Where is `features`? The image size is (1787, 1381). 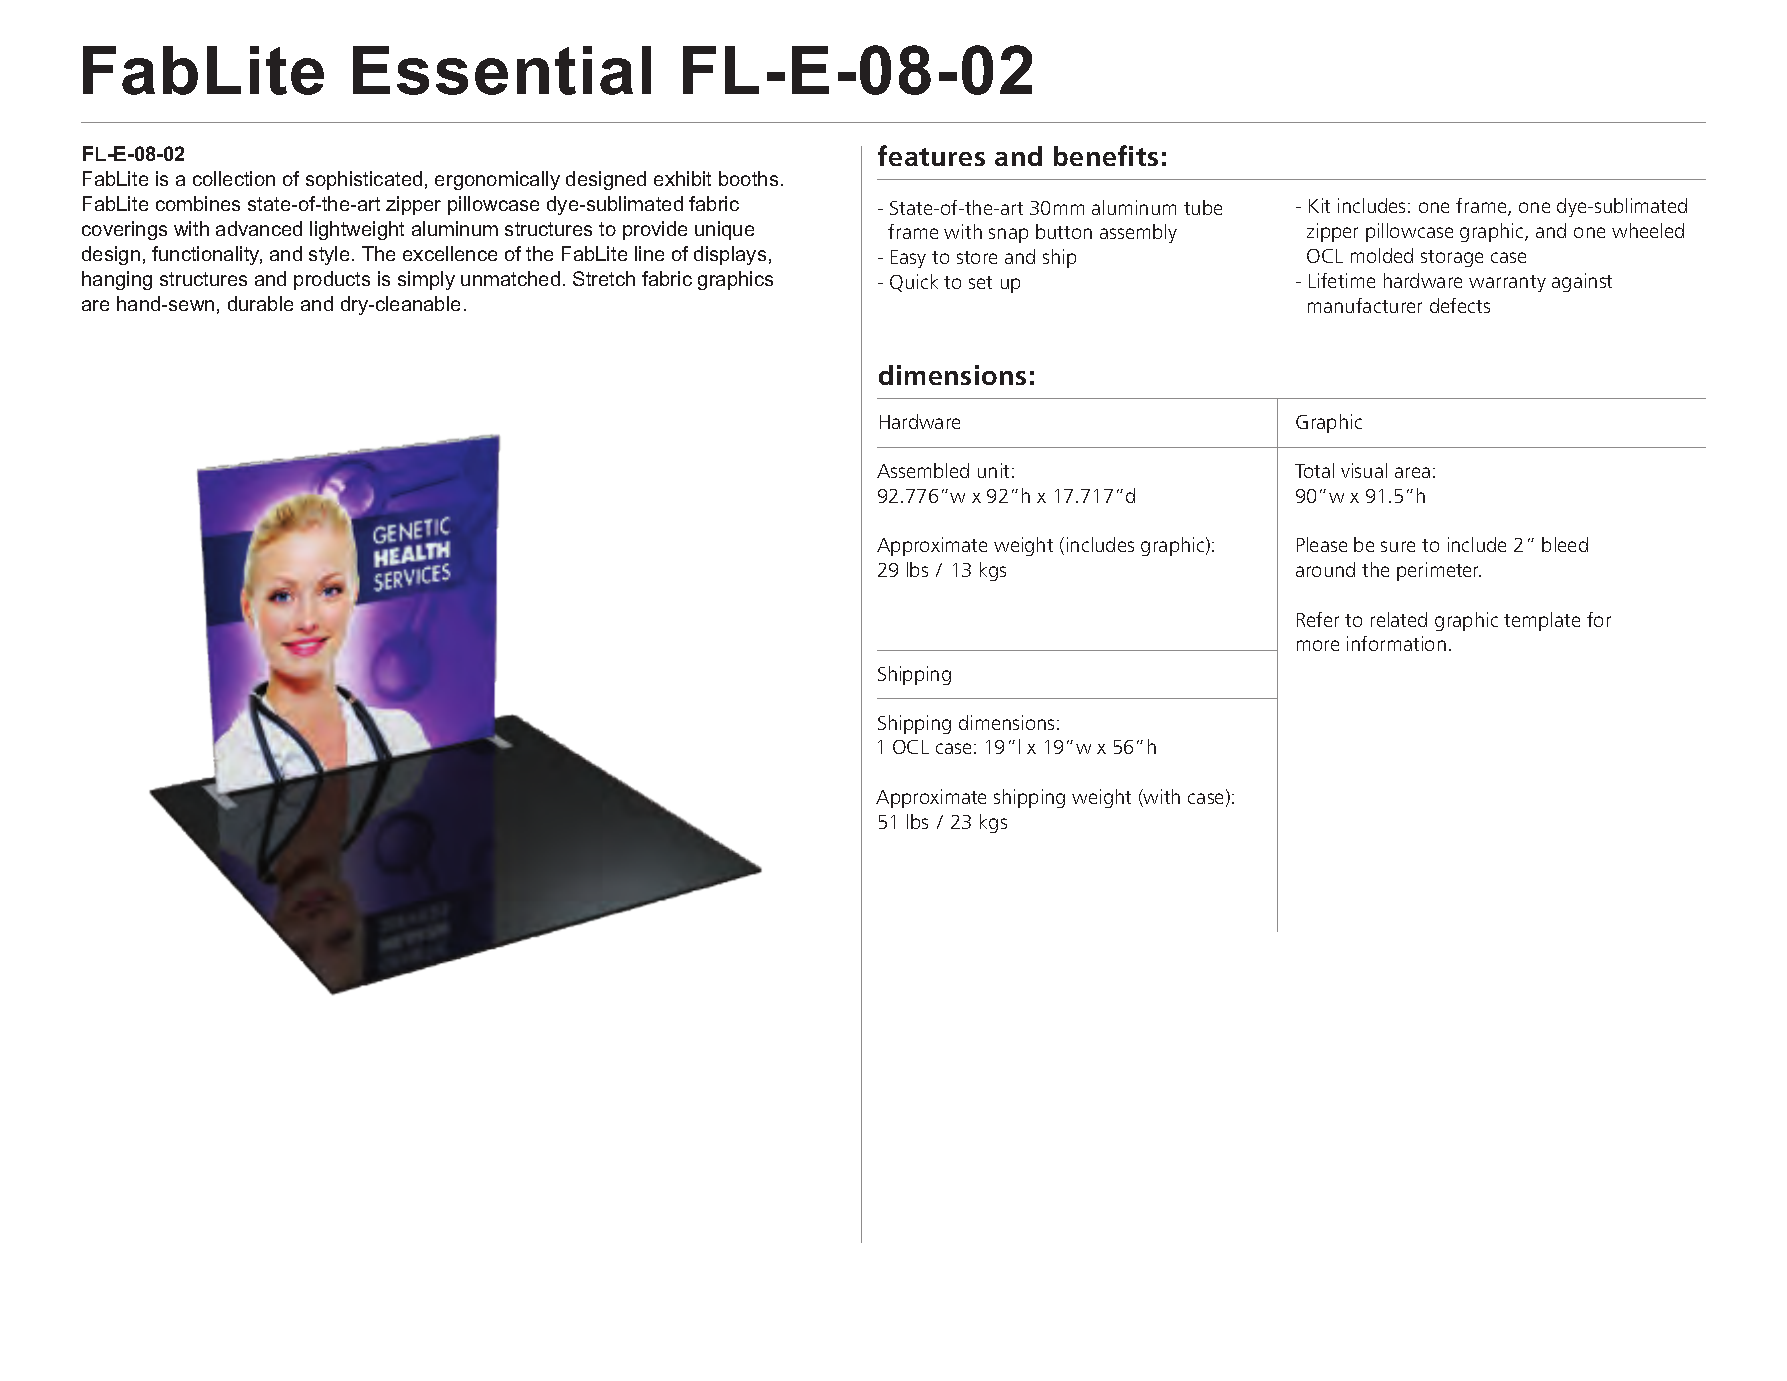
features is located at coordinates (931, 155).
